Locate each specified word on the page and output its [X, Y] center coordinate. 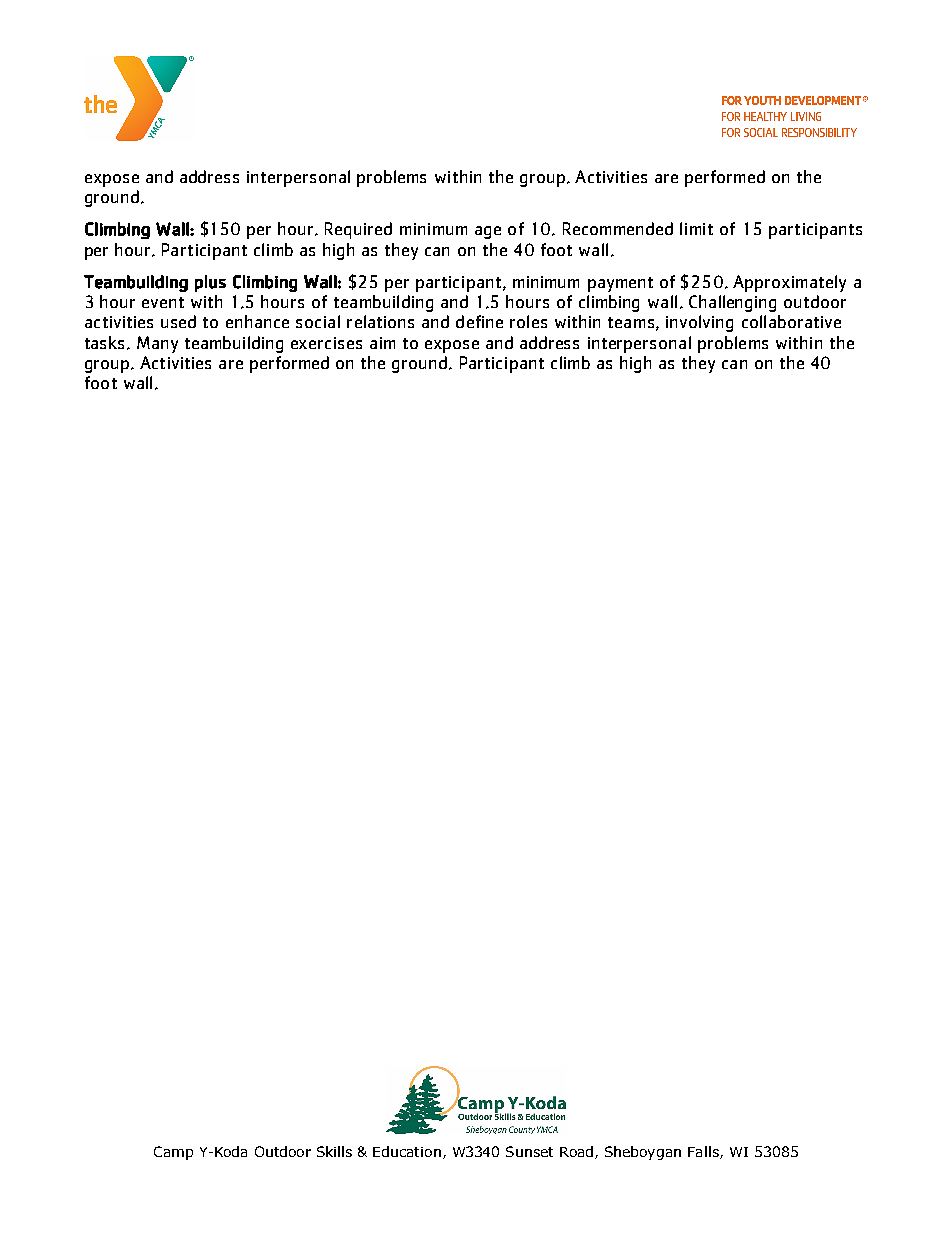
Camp [173, 1153]
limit [696, 228]
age [488, 232]
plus [210, 283]
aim [382, 343]
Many [157, 344]
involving [699, 323]
